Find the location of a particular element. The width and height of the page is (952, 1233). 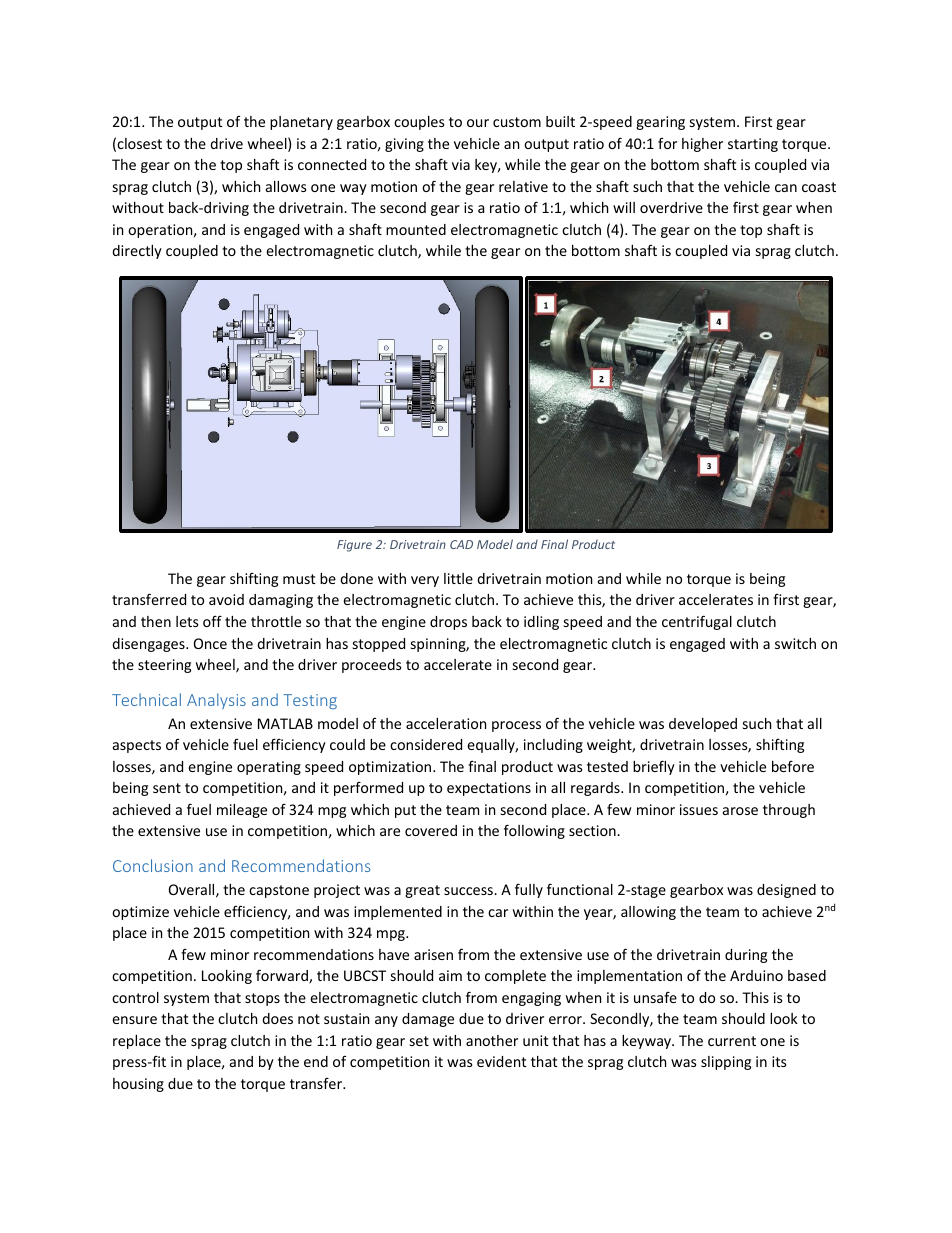

allows is located at coordinates (286, 186).
